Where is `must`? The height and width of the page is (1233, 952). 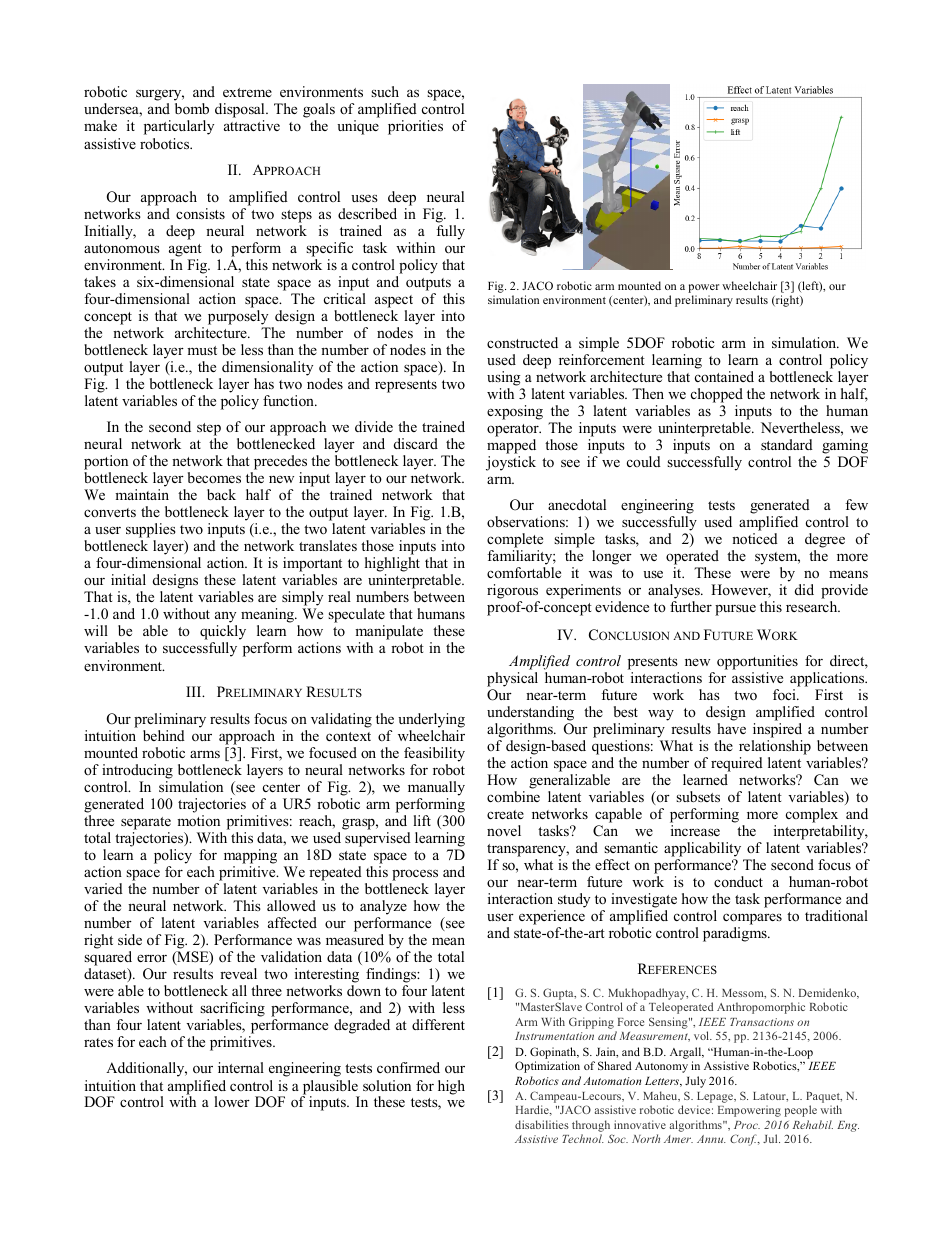
must is located at coordinates (202, 350).
